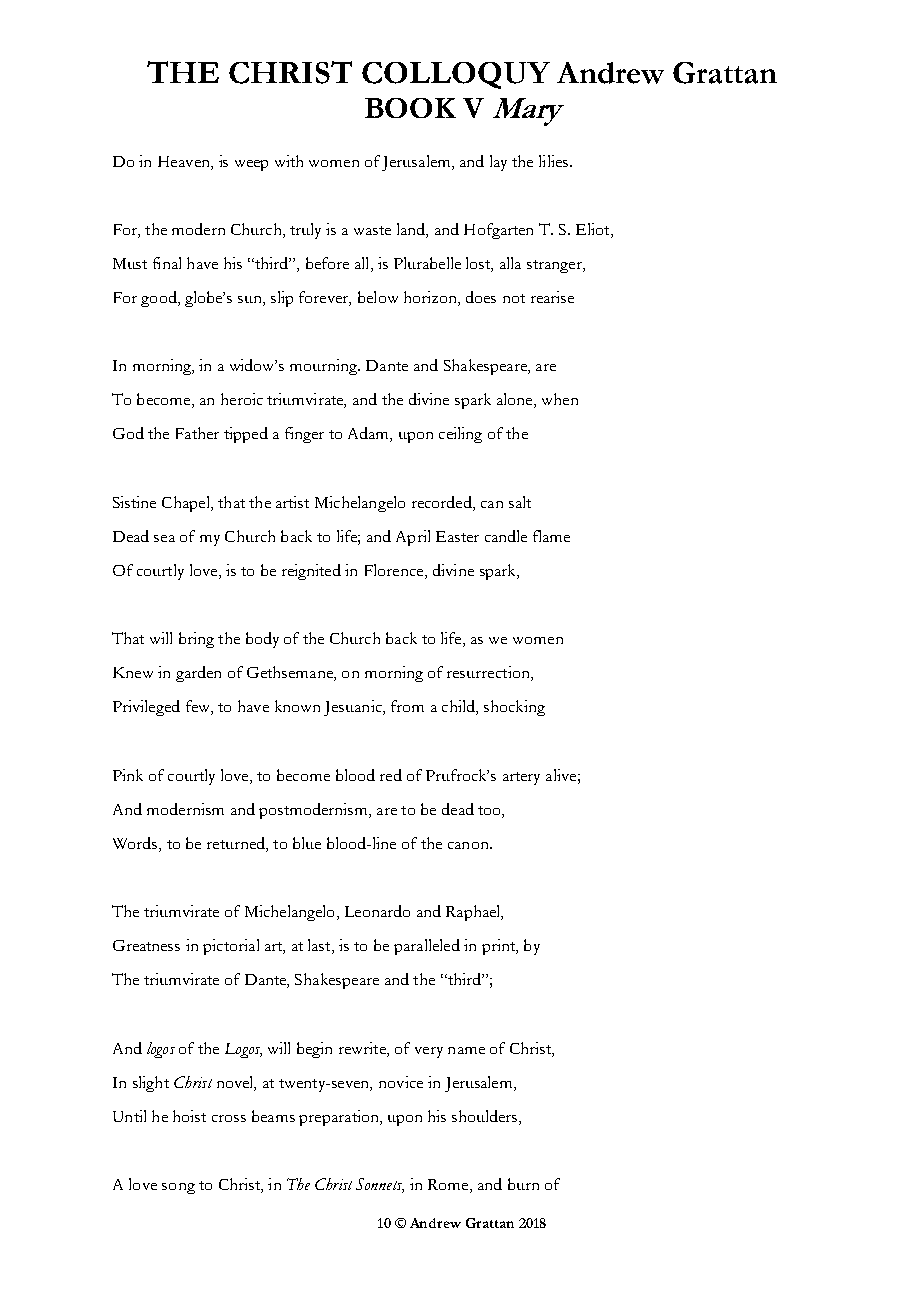 This page has width=924, height=1308. I want to click on song, so click(178, 1188).
